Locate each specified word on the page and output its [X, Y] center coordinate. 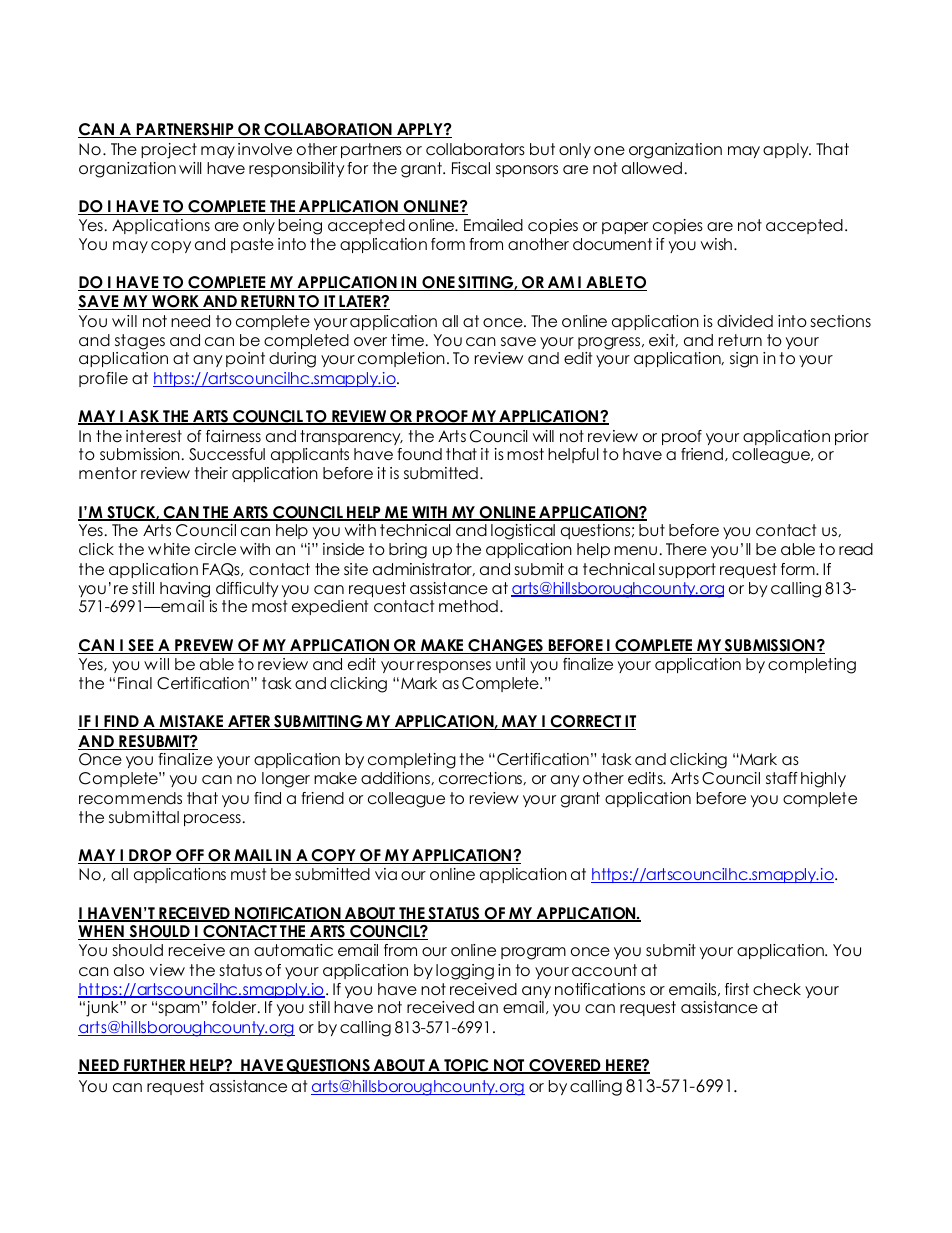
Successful [227, 454]
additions [396, 778]
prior [852, 437]
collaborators [475, 149]
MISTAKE [191, 722]
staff [782, 778]
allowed [652, 168]
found [419, 454]
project [169, 151]
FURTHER [155, 1066]
